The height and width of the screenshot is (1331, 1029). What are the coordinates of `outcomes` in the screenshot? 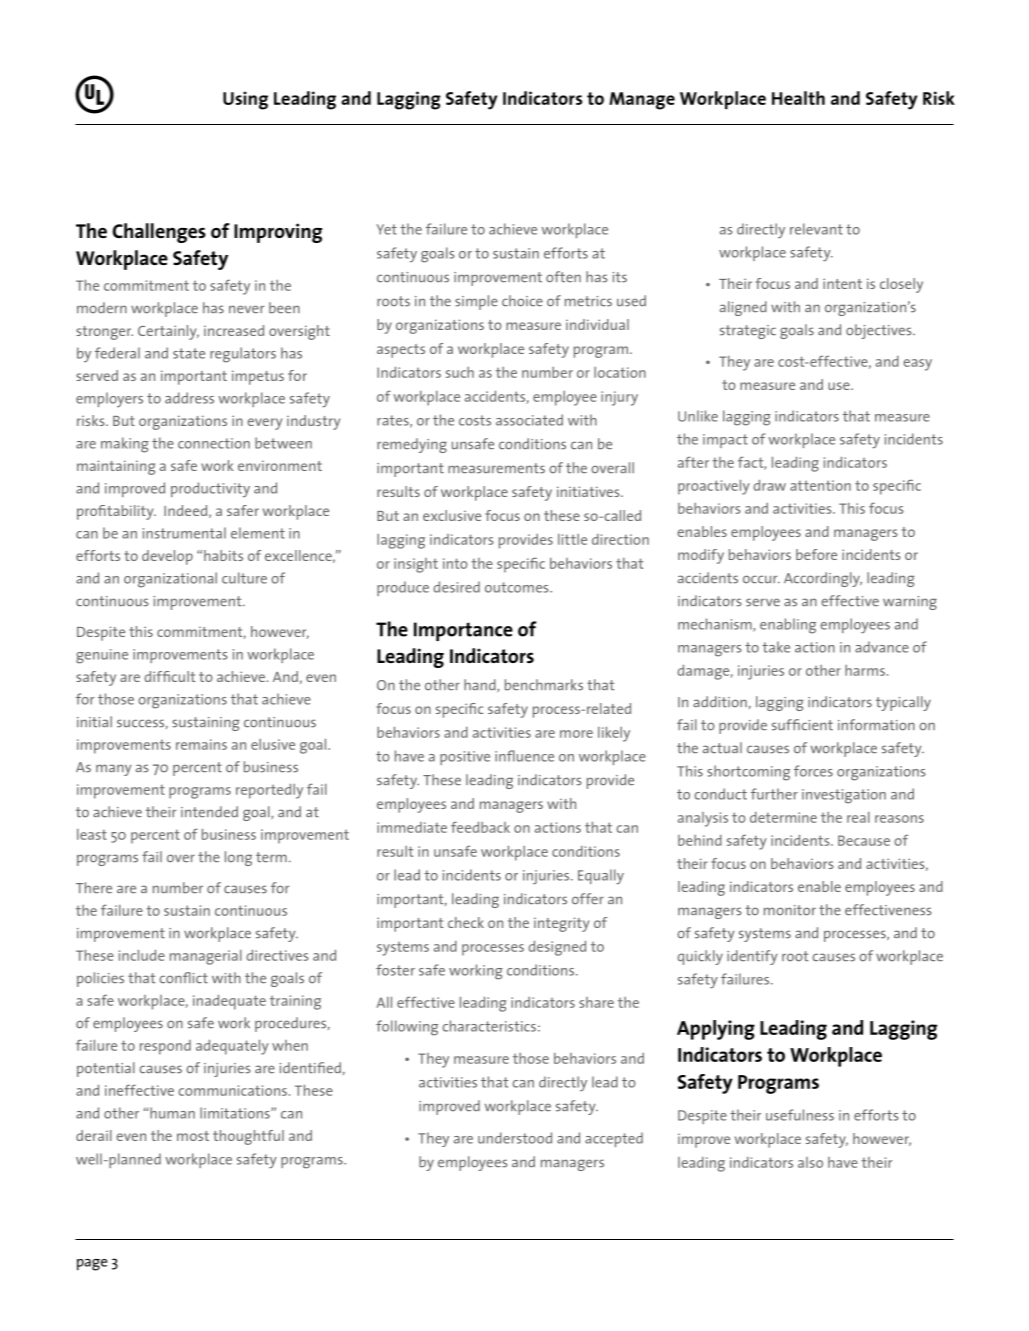 It's located at (518, 587).
